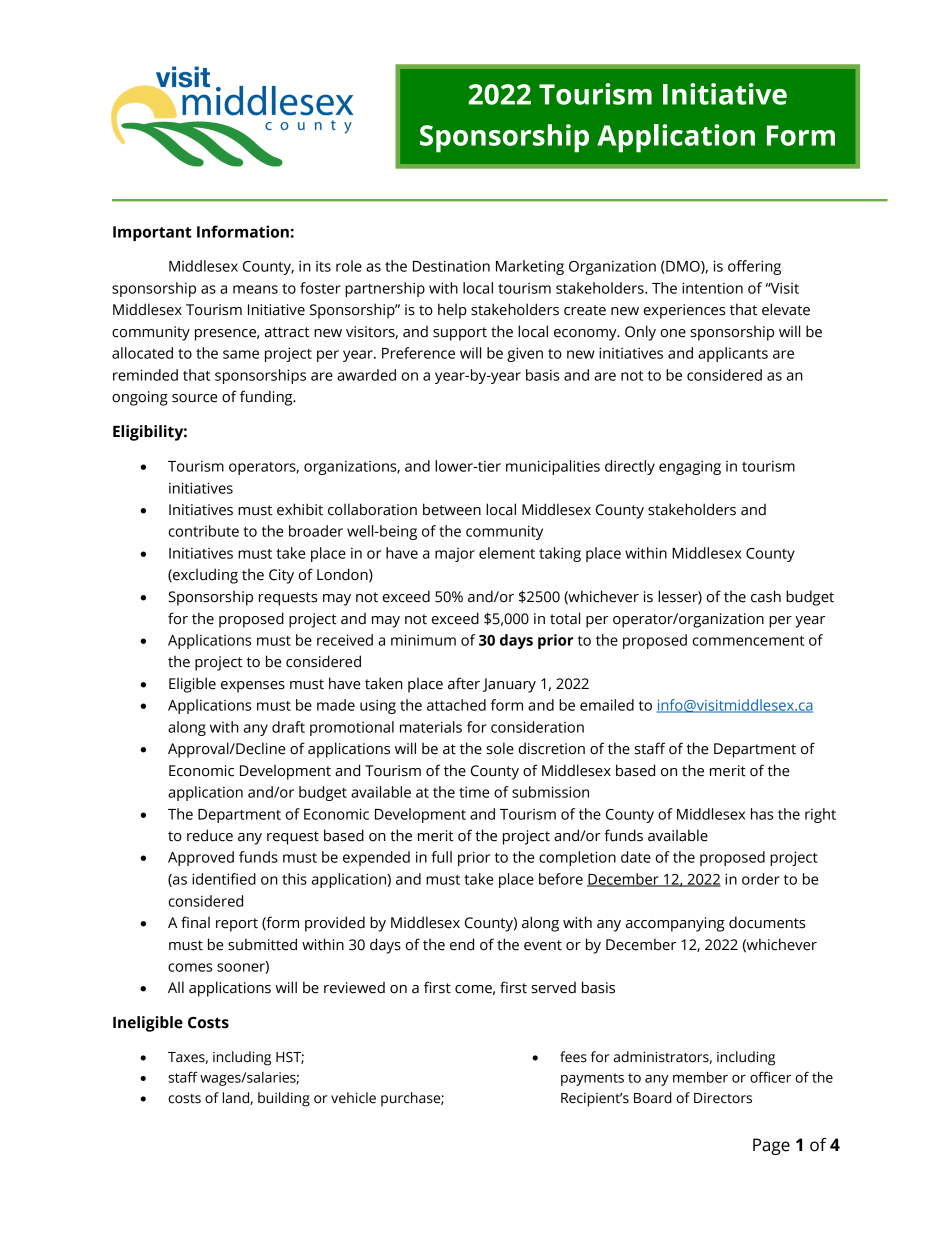 This page has width=952, height=1233. What do you see at coordinates (464, 683) in the page?
I see `after` at bounding box center [464, 683].
